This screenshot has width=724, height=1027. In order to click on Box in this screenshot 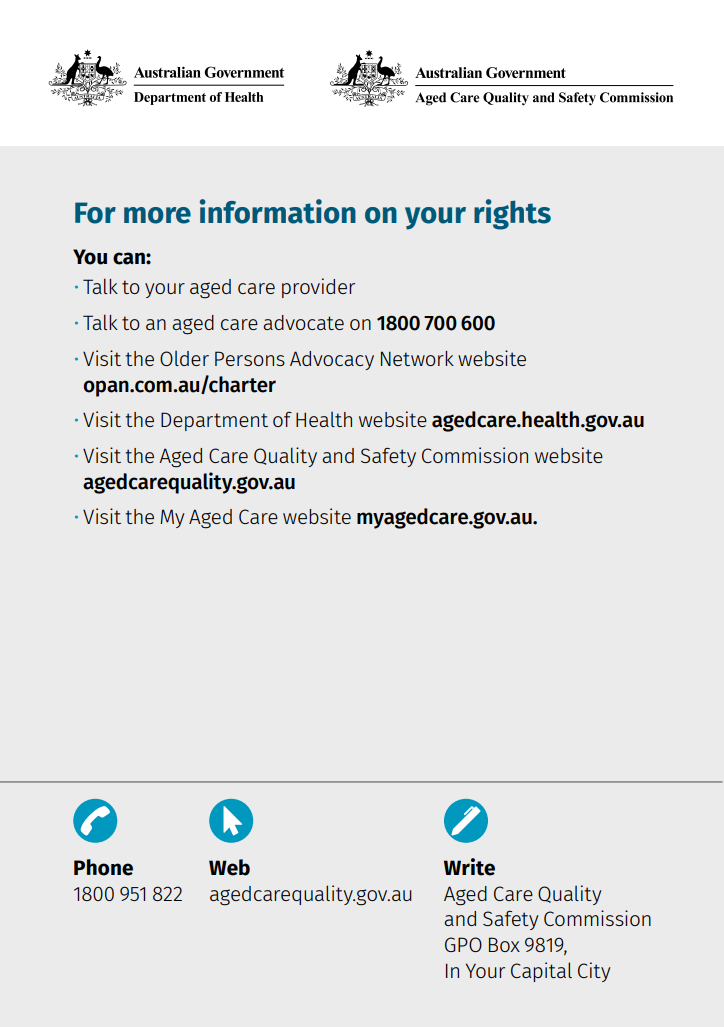, I will do `click(504, 944)`.
